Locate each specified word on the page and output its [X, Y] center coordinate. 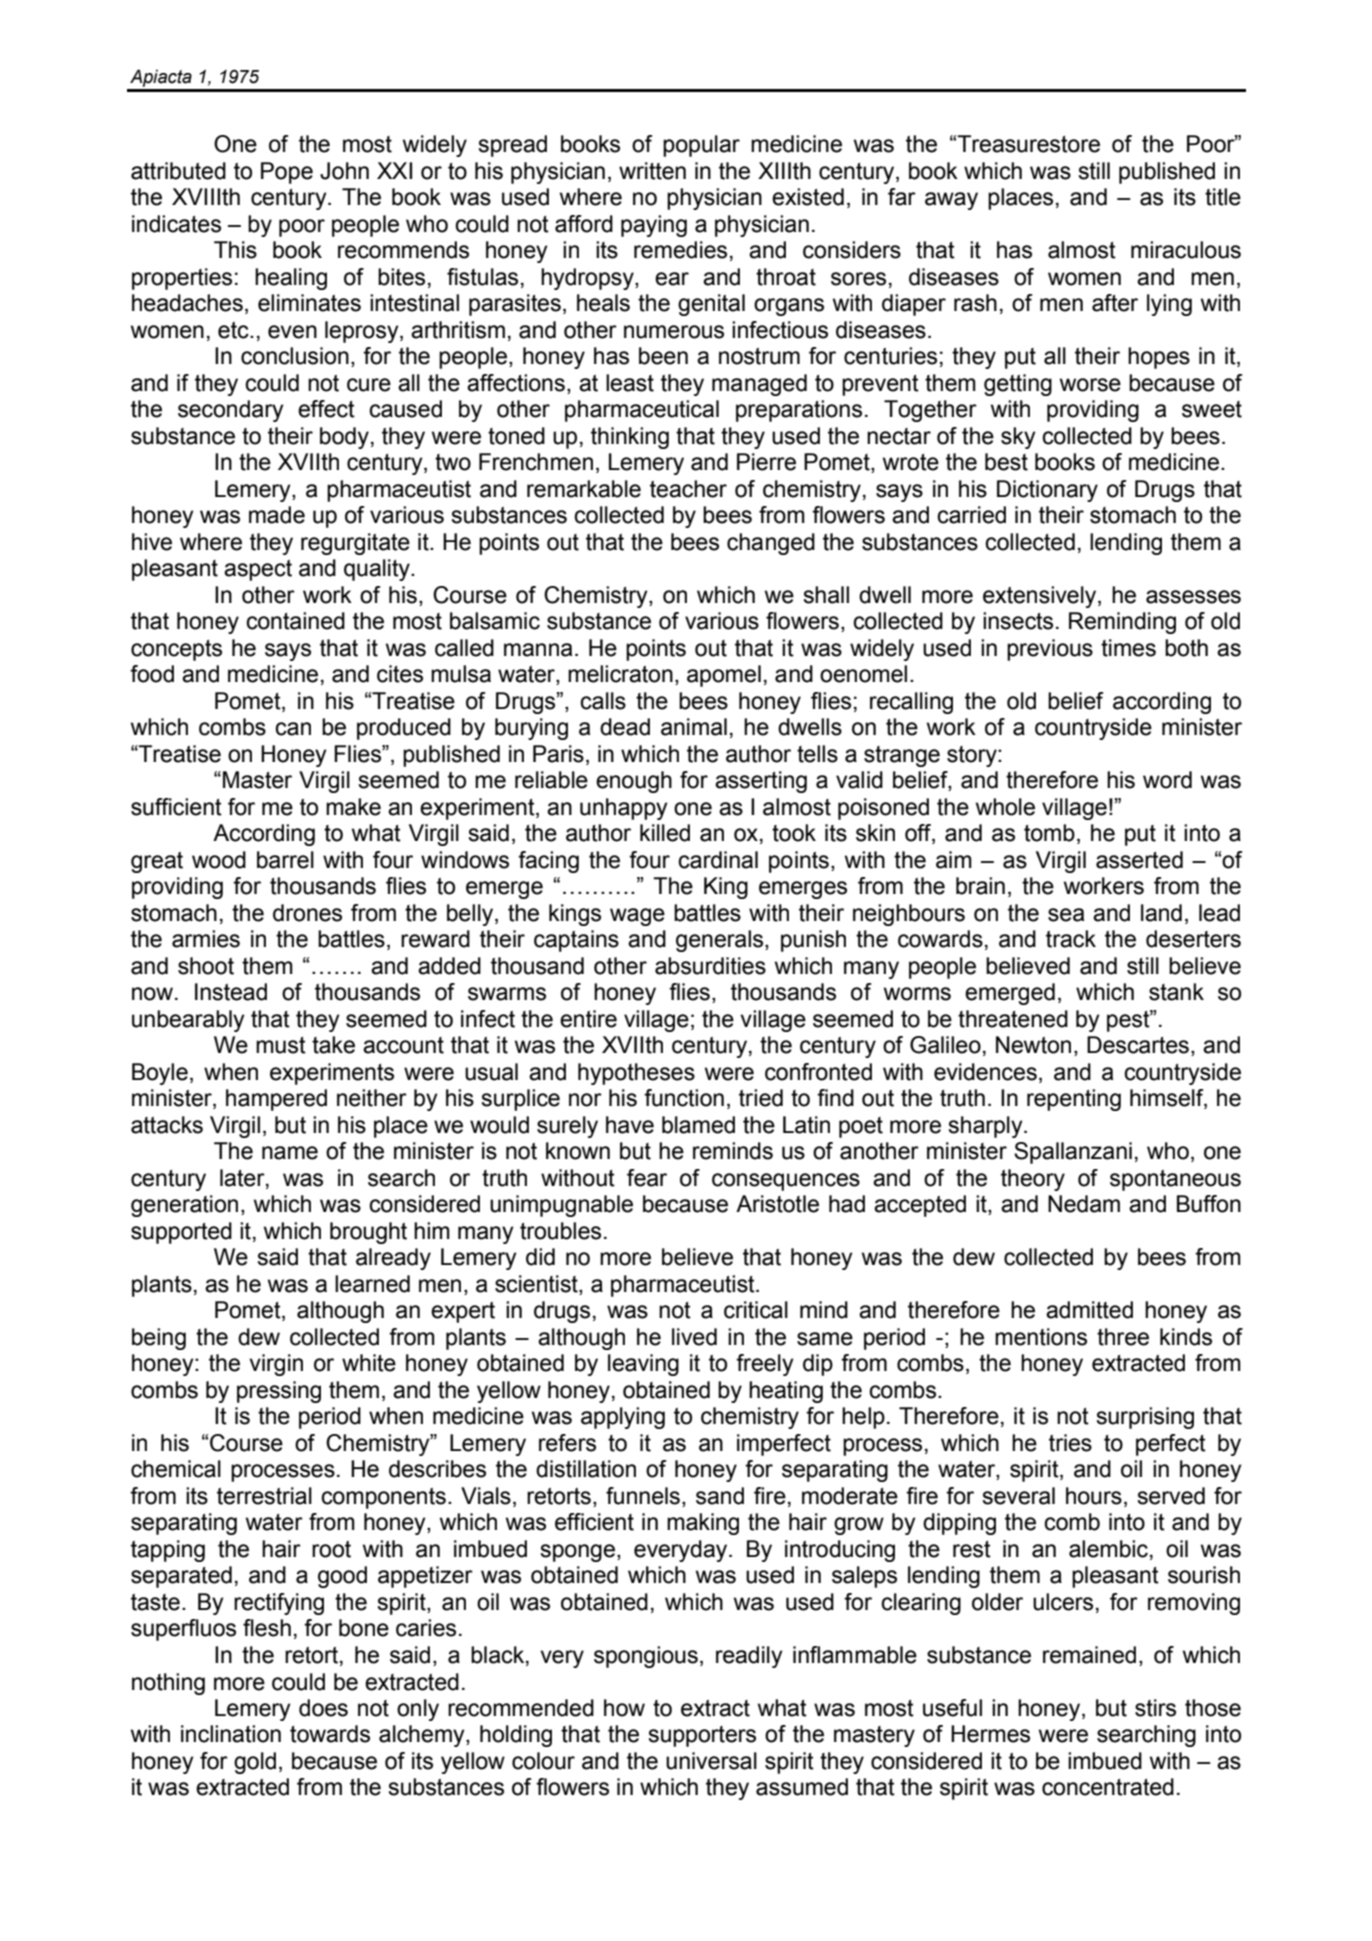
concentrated [1108, 1787]
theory [1033, 1180]
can [293, 729]
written [652, 171]
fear [647, 1178]
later [243, 1178]
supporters [702, 1736]
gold [255, 1763]
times [1128, 648]
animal [694, 727]
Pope [287, 173]
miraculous [1186, 250]
